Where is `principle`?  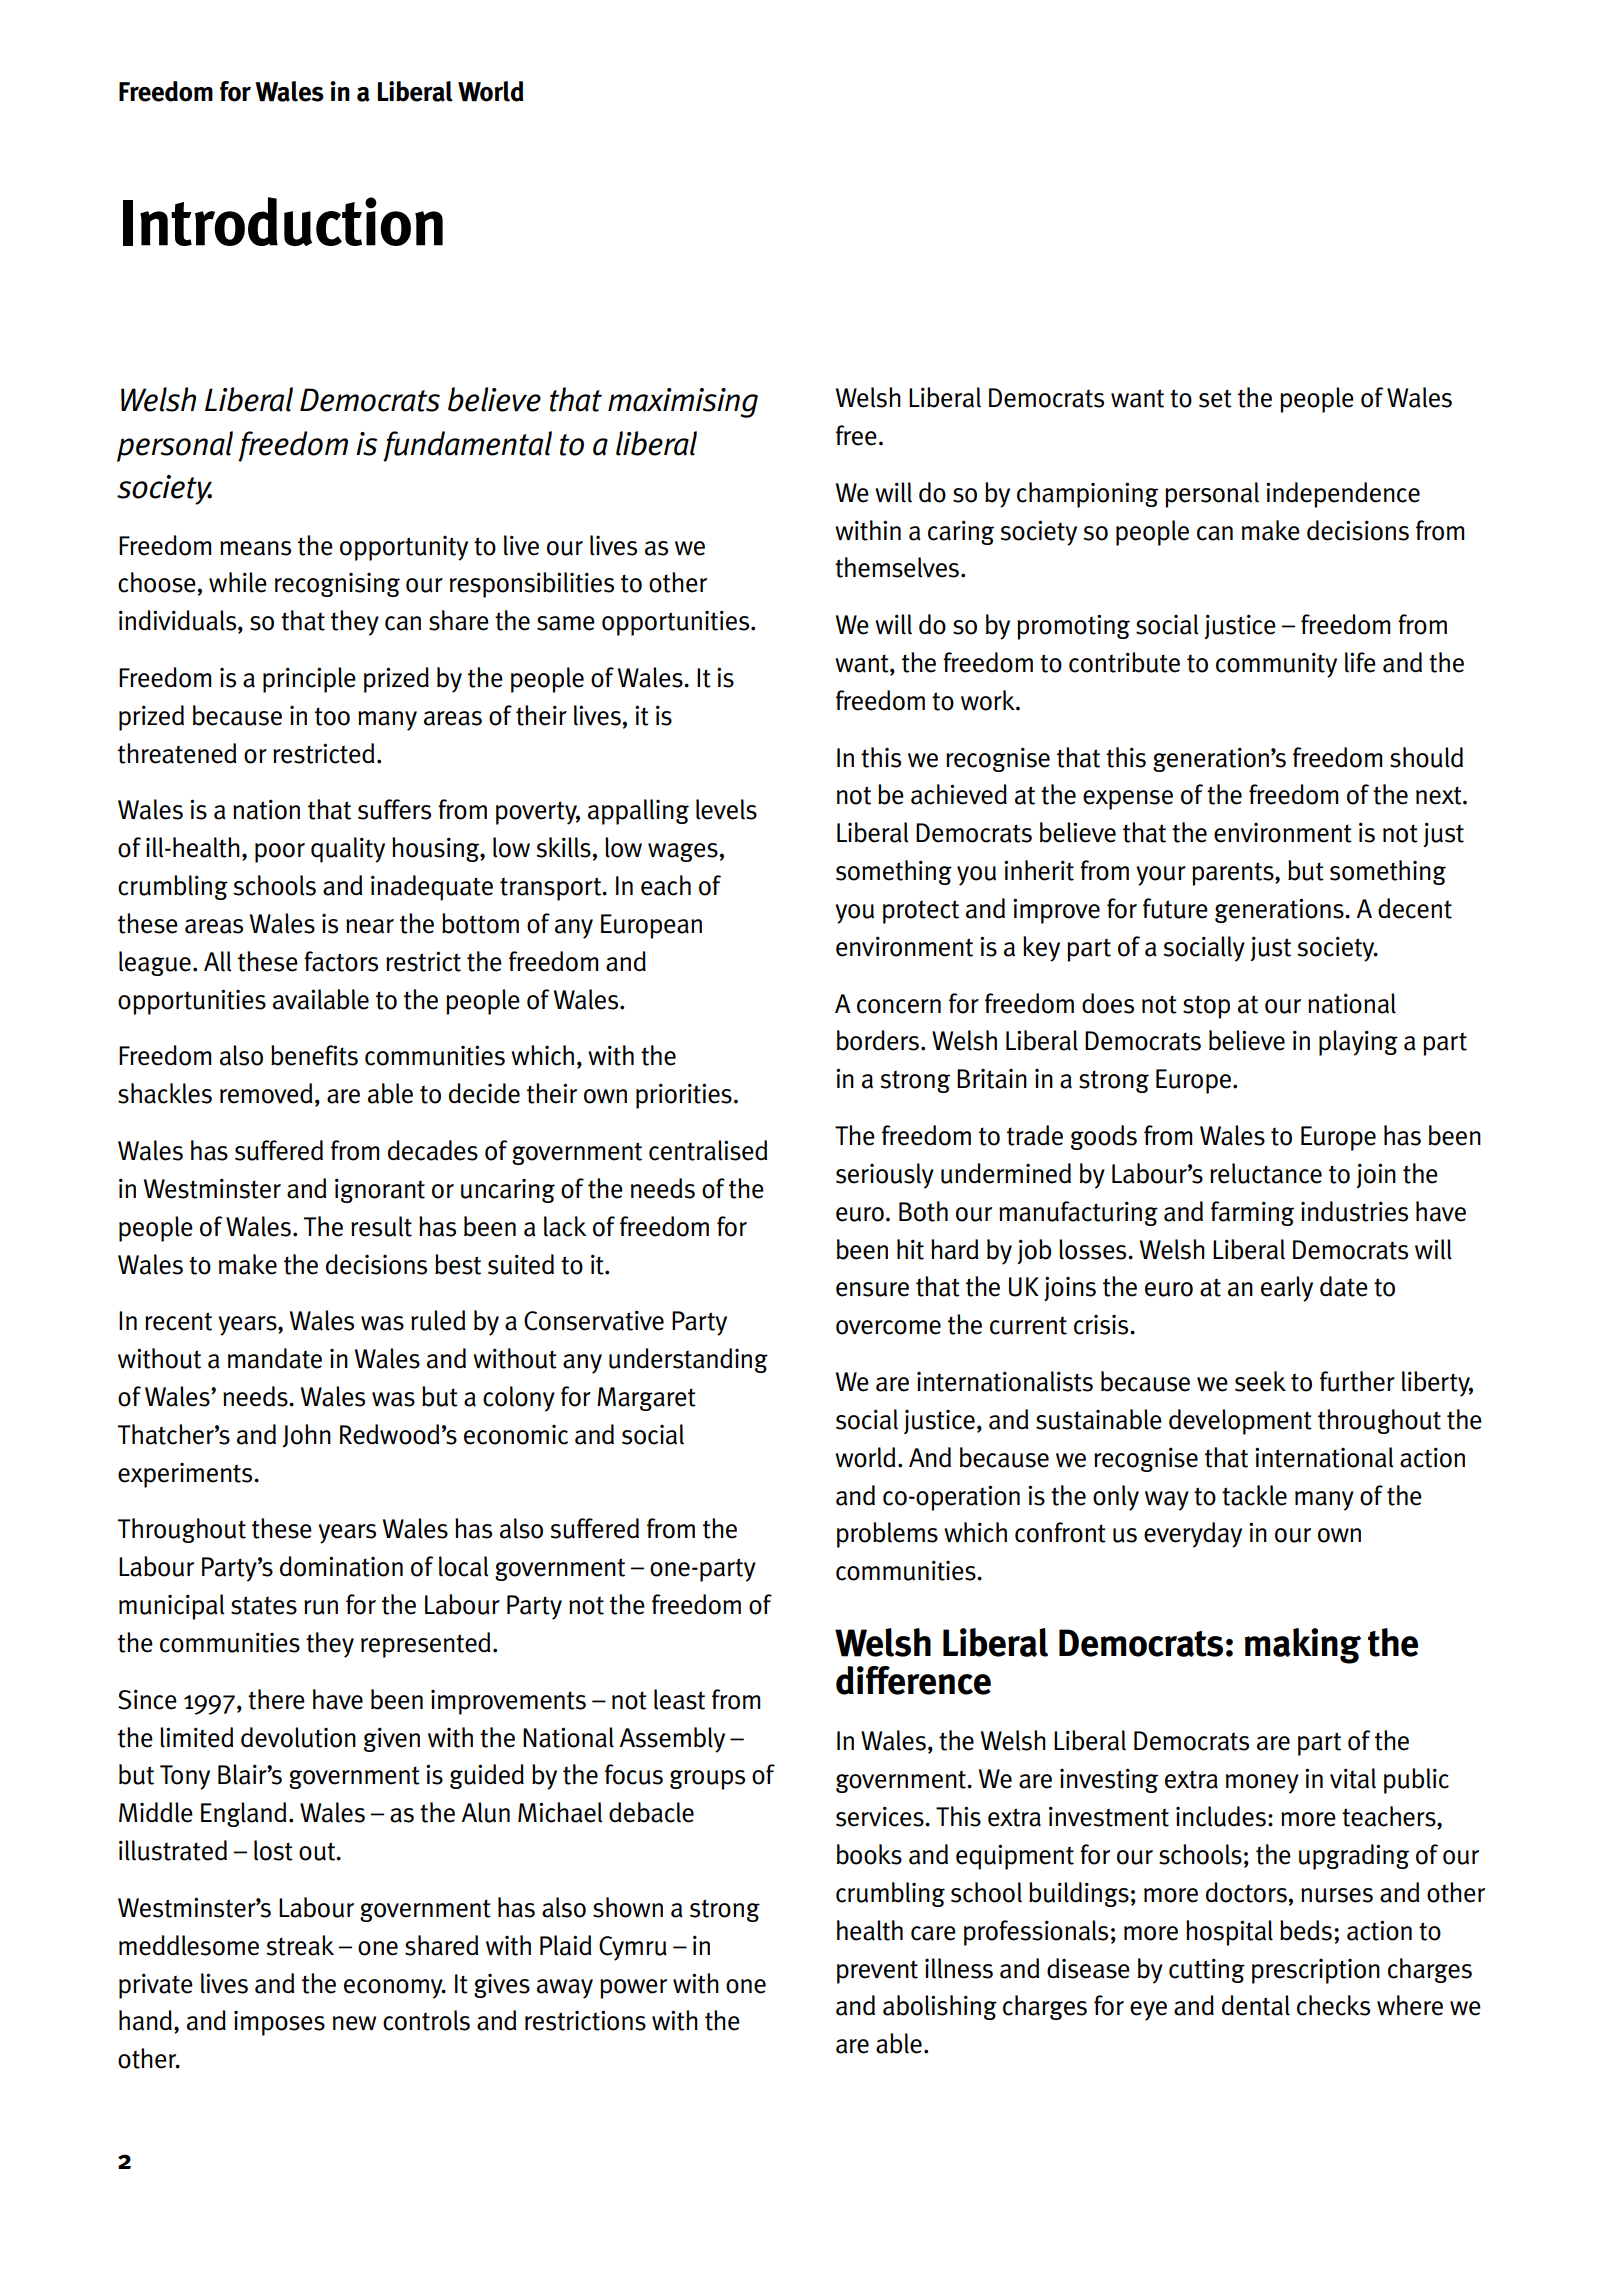
principle is located at coordinates (309, 680).
